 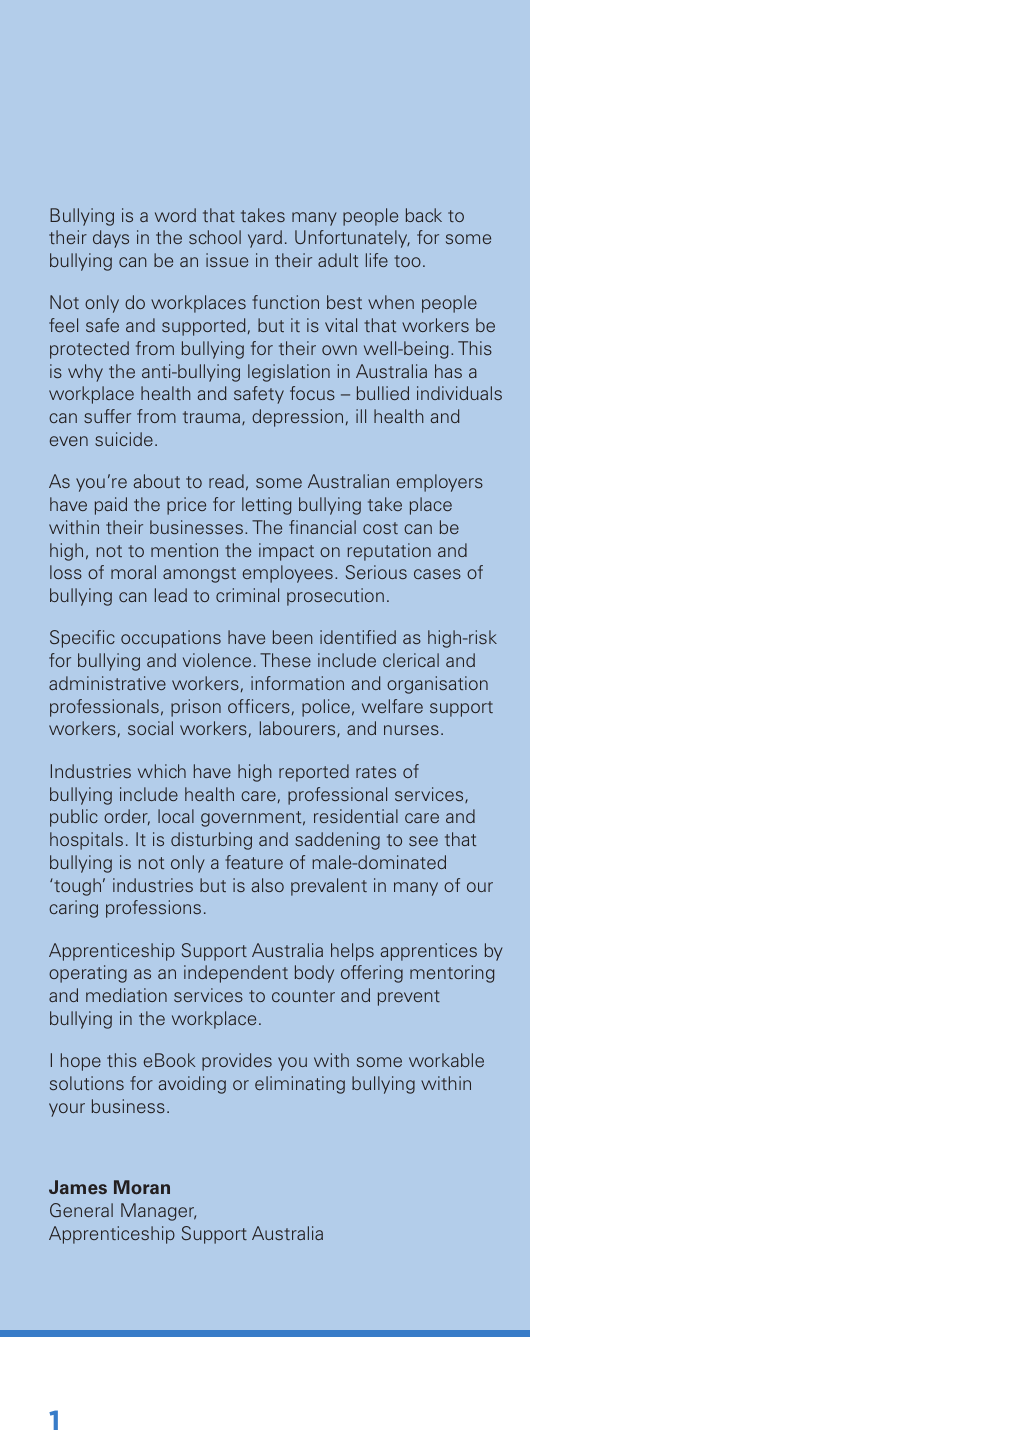 What do you see at coordinates (111, 239) in the screenshot?
I see `days` at bounding box center [111, 239].
